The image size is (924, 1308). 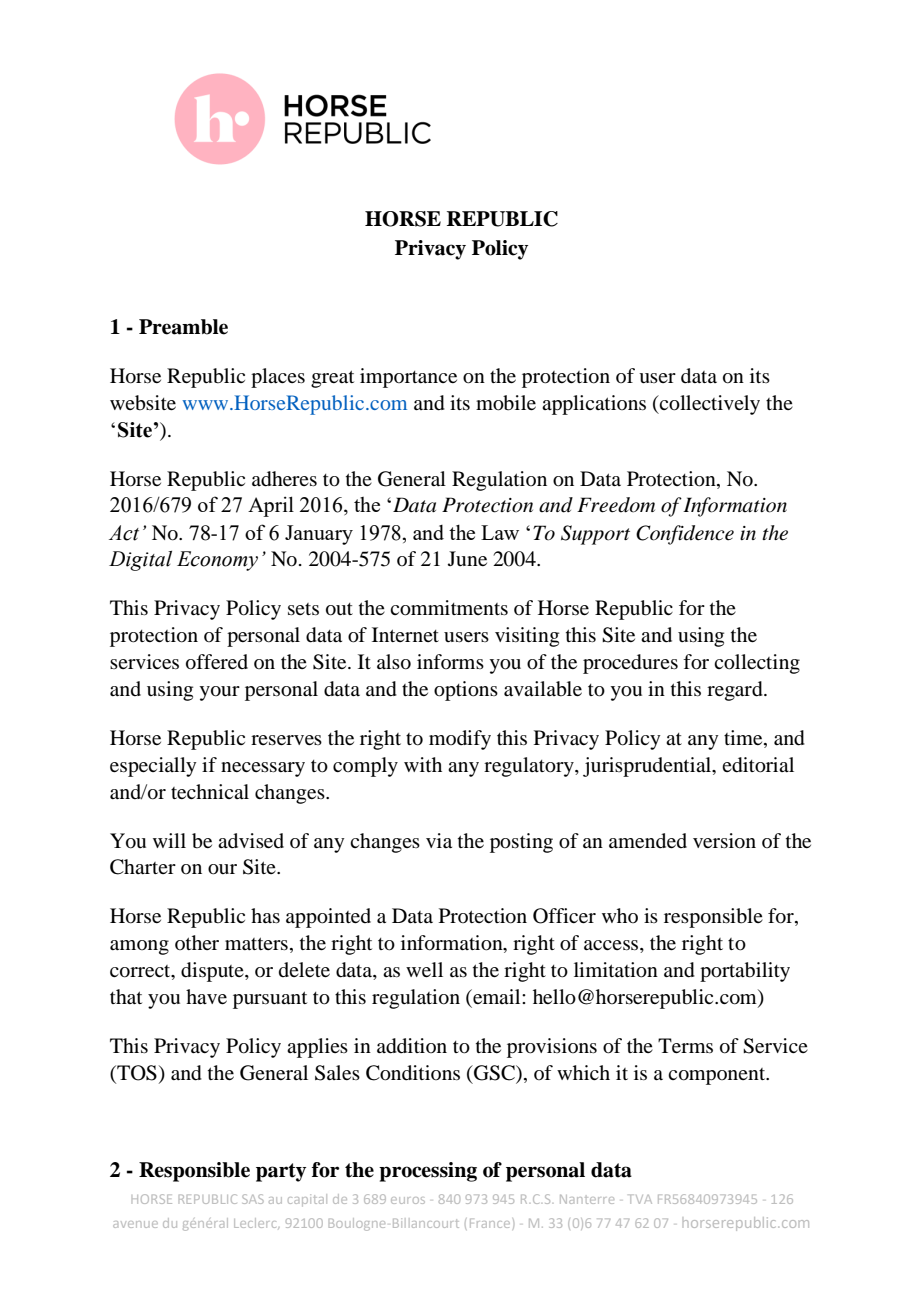 What do you see at coordinates (183, 327) in the screenshot?
I see `Preamble` at bounding box center [183, 327].
